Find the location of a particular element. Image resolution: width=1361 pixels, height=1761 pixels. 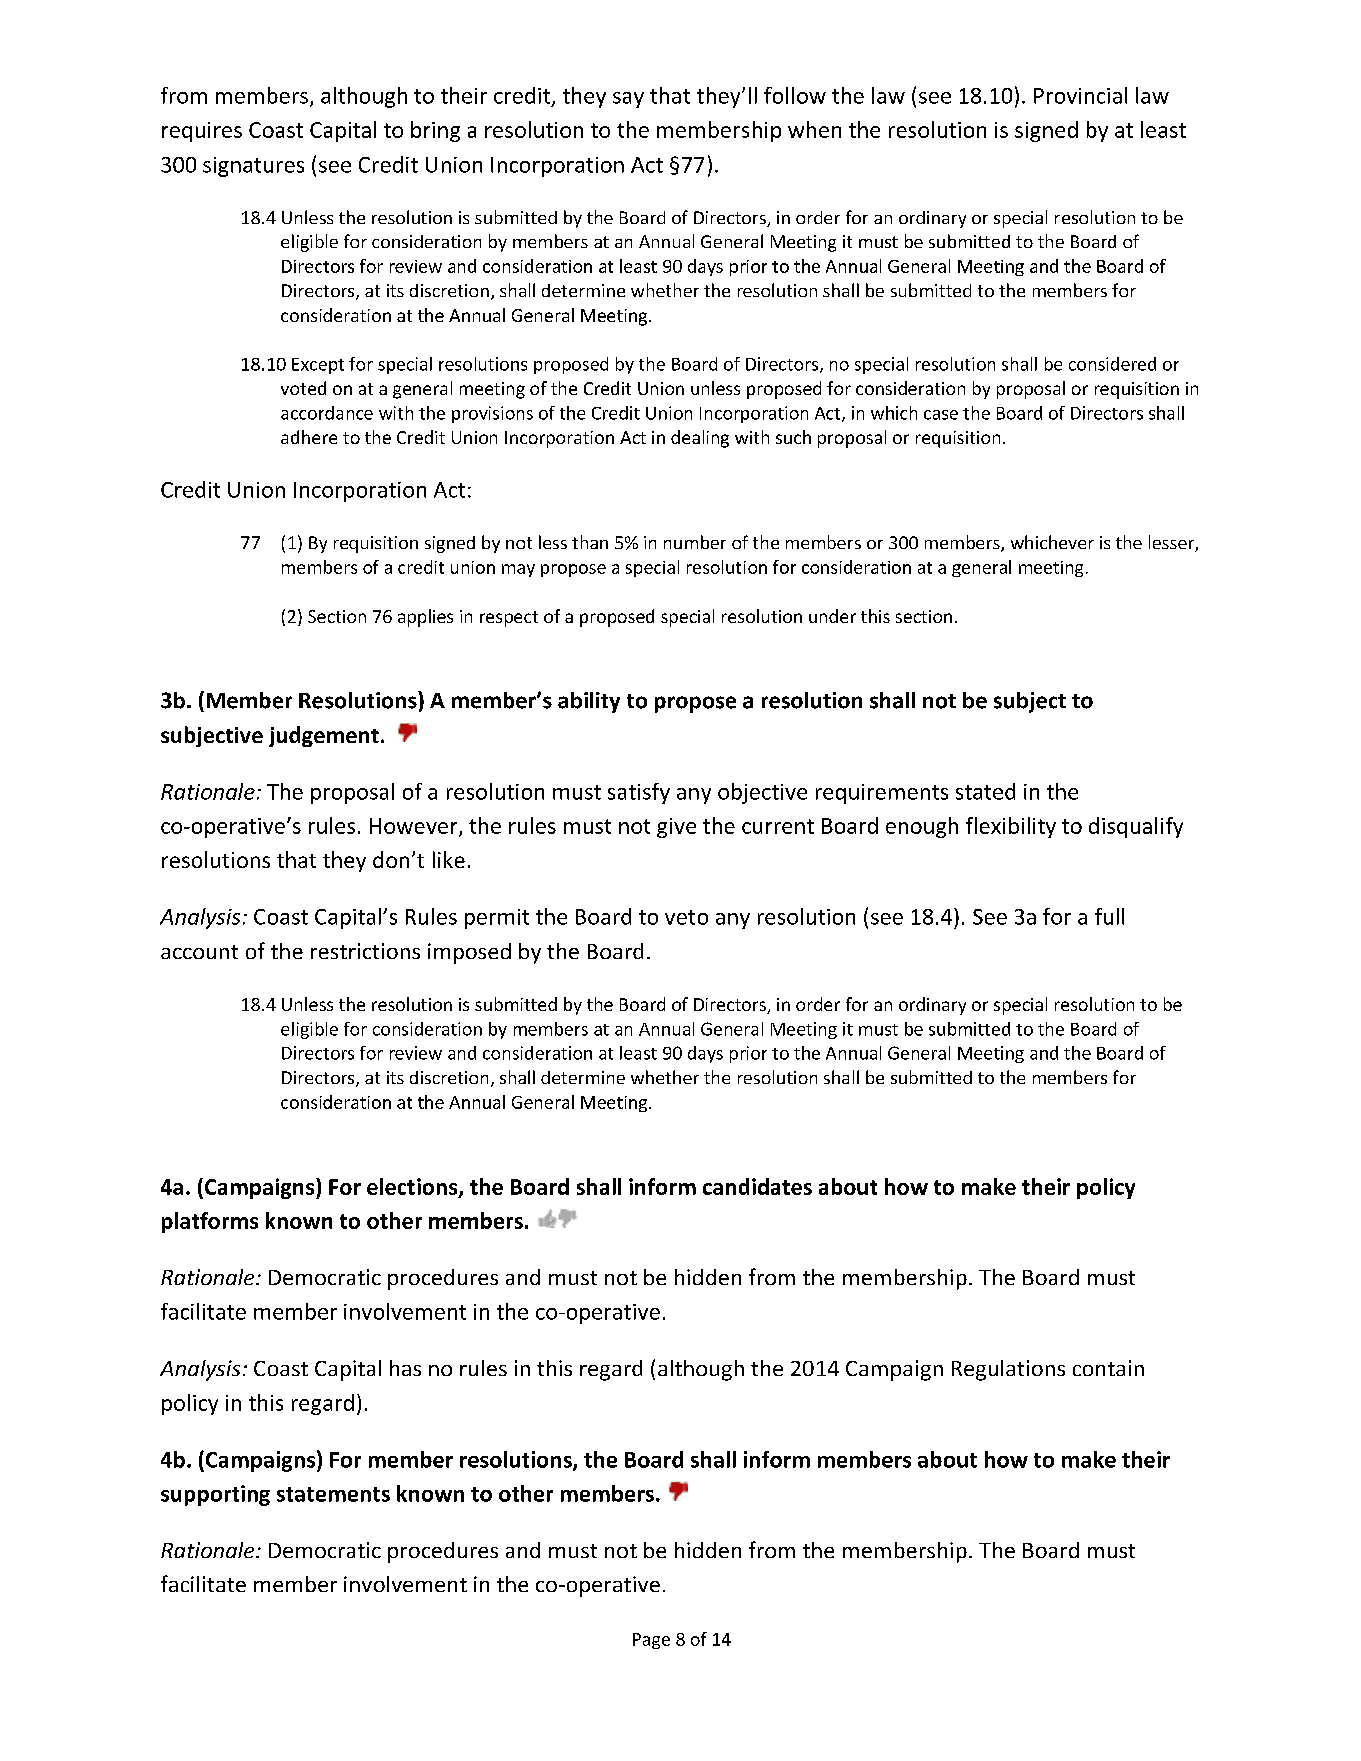

candidates is located at coordinates (757, 1186).
